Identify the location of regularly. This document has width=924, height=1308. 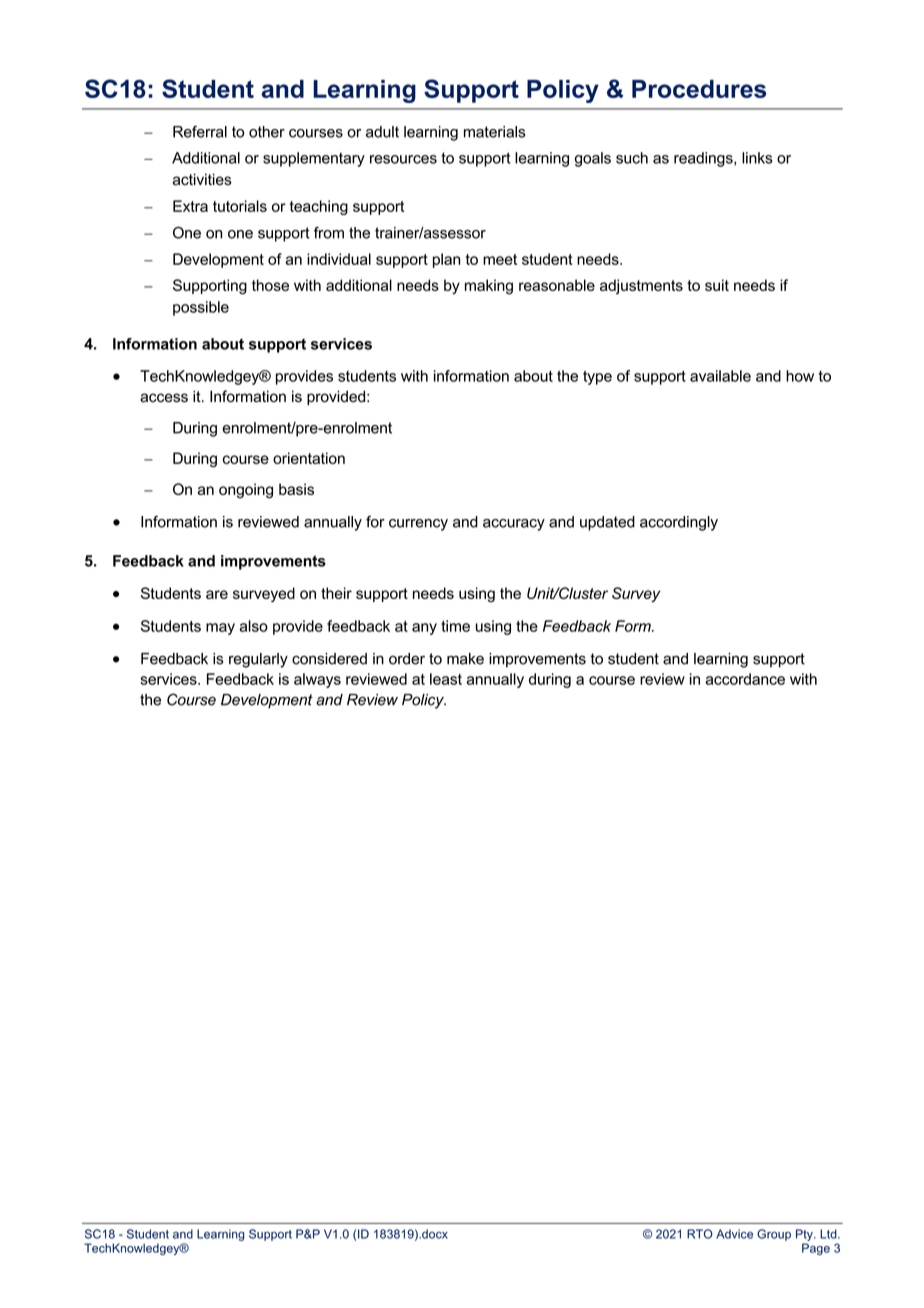
(258, 660).
